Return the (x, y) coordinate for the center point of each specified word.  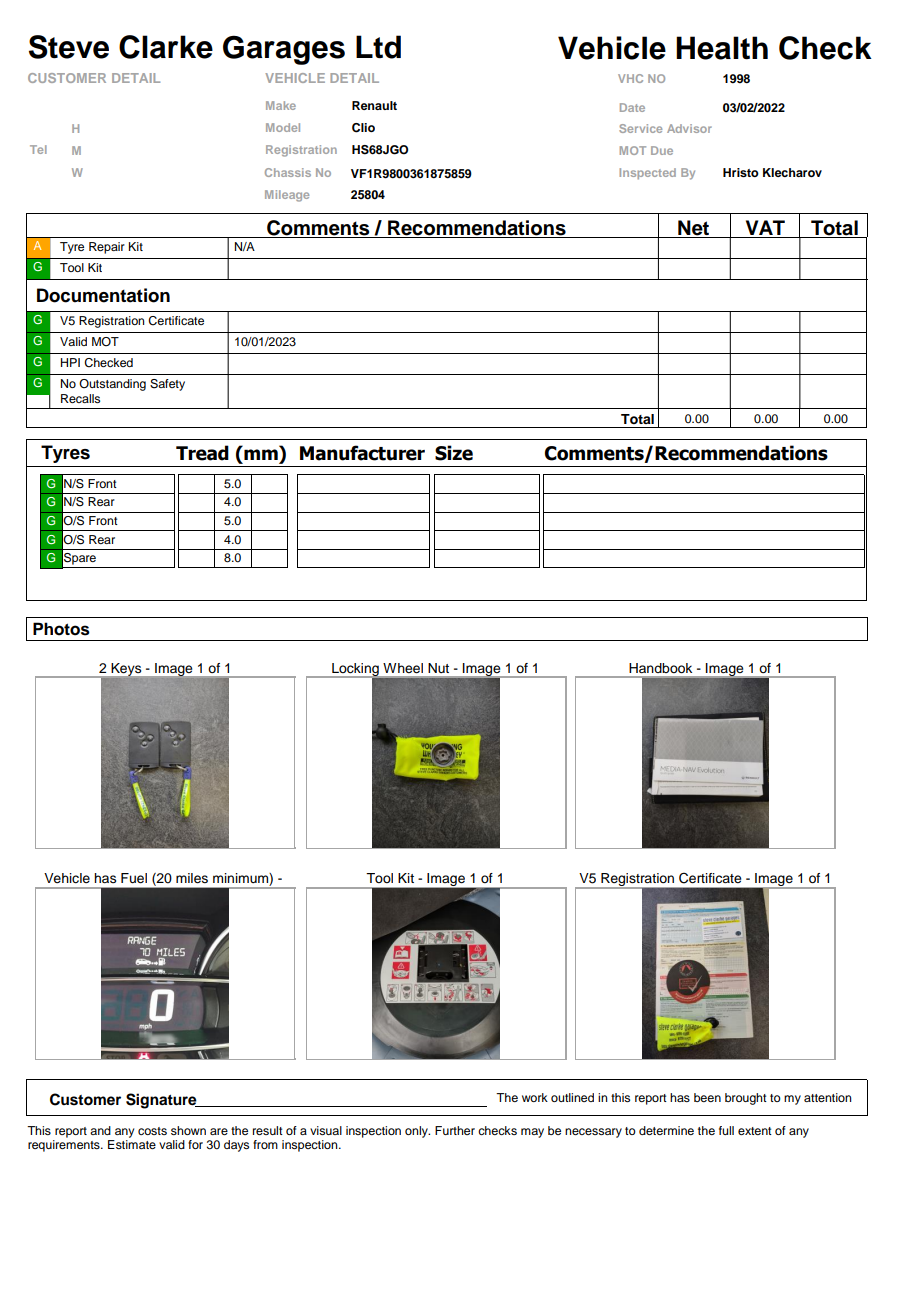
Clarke (166, 47)
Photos (61, 629)
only (417, 1132)
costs (152, 1131)
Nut (439, 668)
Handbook (661, 668)
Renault (374, 105)
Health (722, 48)
